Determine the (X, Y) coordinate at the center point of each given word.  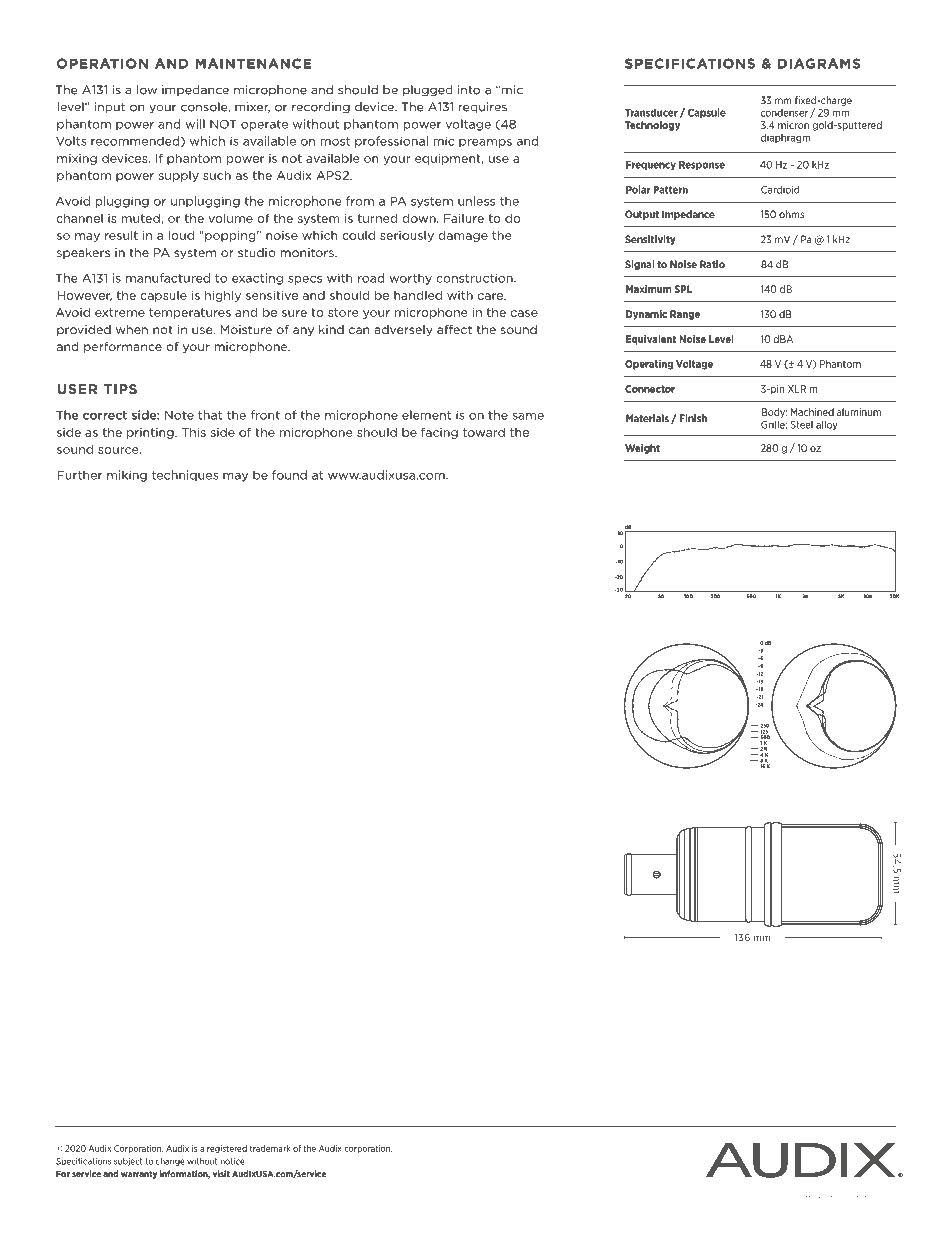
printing (151, 433)
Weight (642, 449)
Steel (801, 425)
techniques (185, 476)
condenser (784, 113)
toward (484, 432)
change (170, 1162)
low (147, 90)
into (469, 90)
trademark (270, 1148)
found (289, 475)
